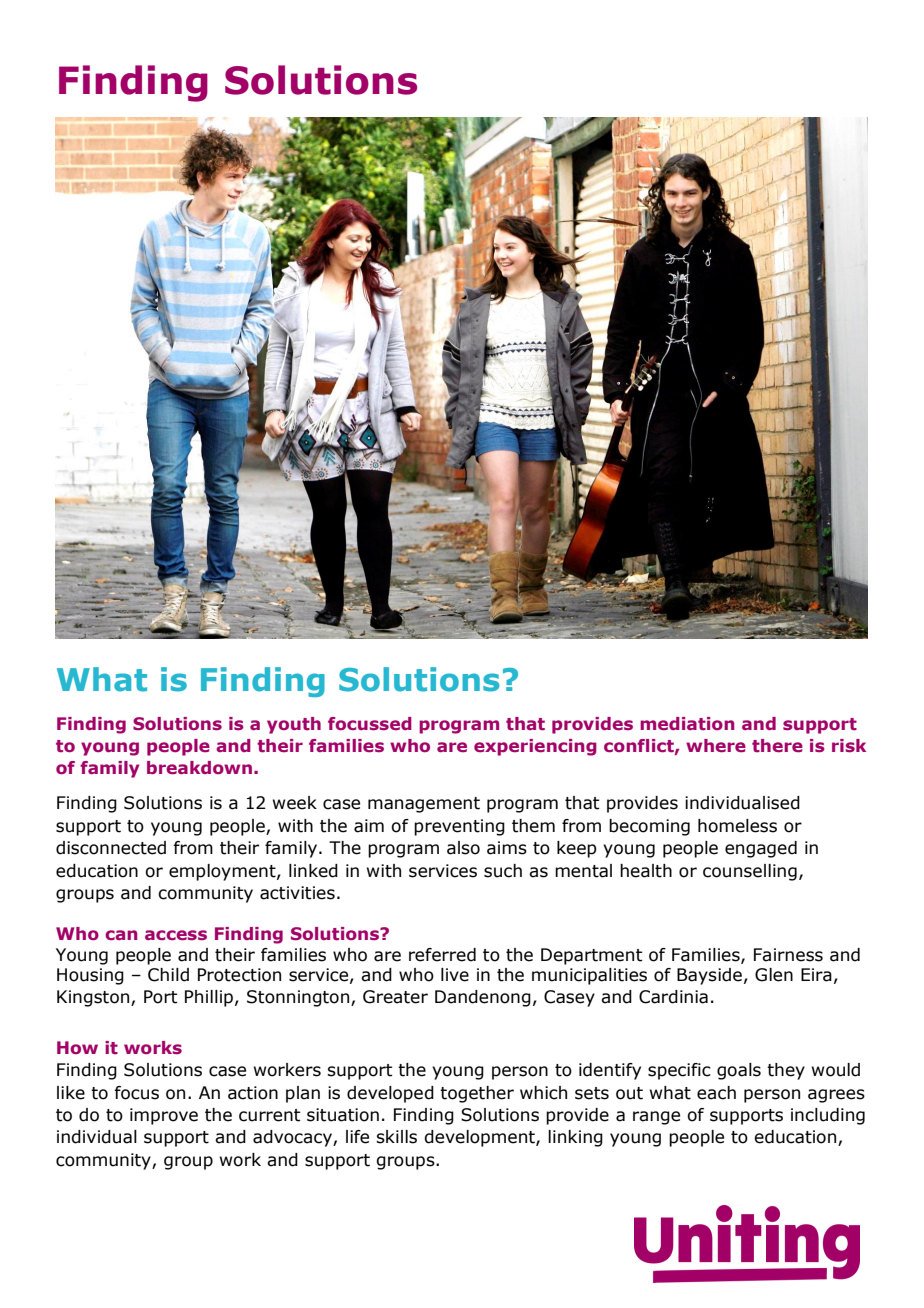 Image resolution: width=924 pixels, height=1308 pixels. What do you see at coordinates (535, 747) in the screenshot?
I see `experiencing` at bounding box center [535, 747].
